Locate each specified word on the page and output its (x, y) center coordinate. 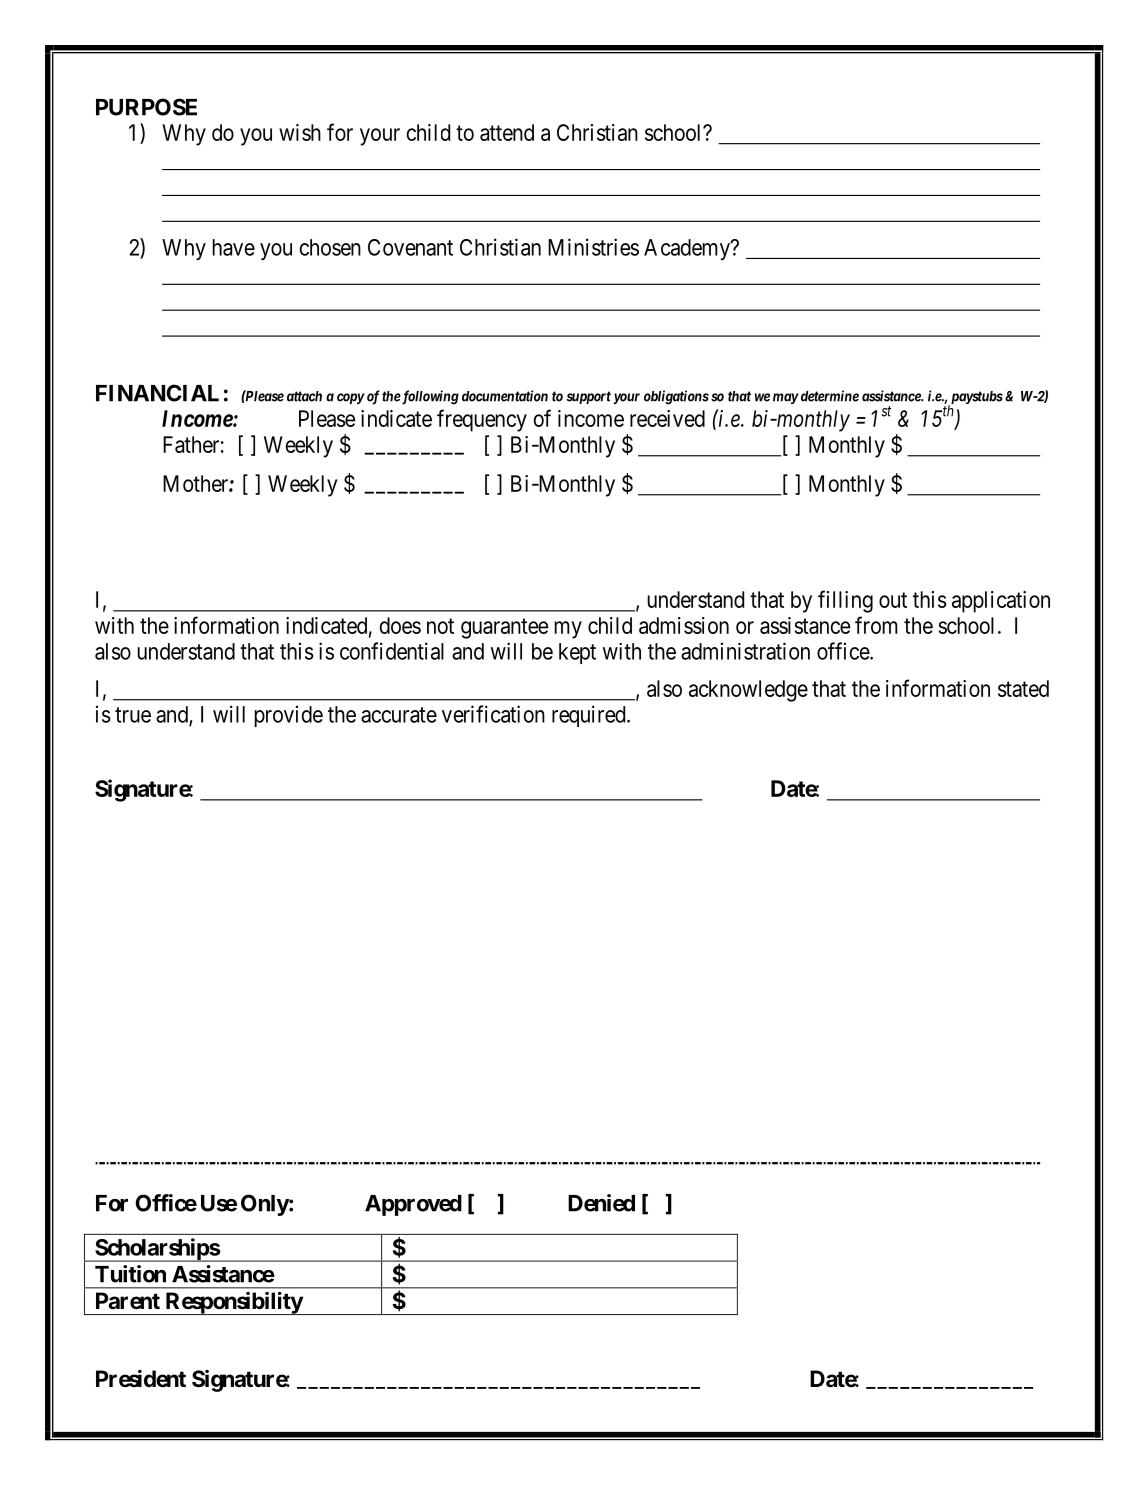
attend (507, 132)
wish (300, 132)
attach (304, 396)
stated (1023, 688)
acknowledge (748, 691)
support (589, 397)
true (133, 715)
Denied (601, 1203)
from (876, 625)
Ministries (593, 247)
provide (288, 716)
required (590, 716)
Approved (413, 1205)
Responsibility (233, 1303)
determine (828, 396)
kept (577, 653)
